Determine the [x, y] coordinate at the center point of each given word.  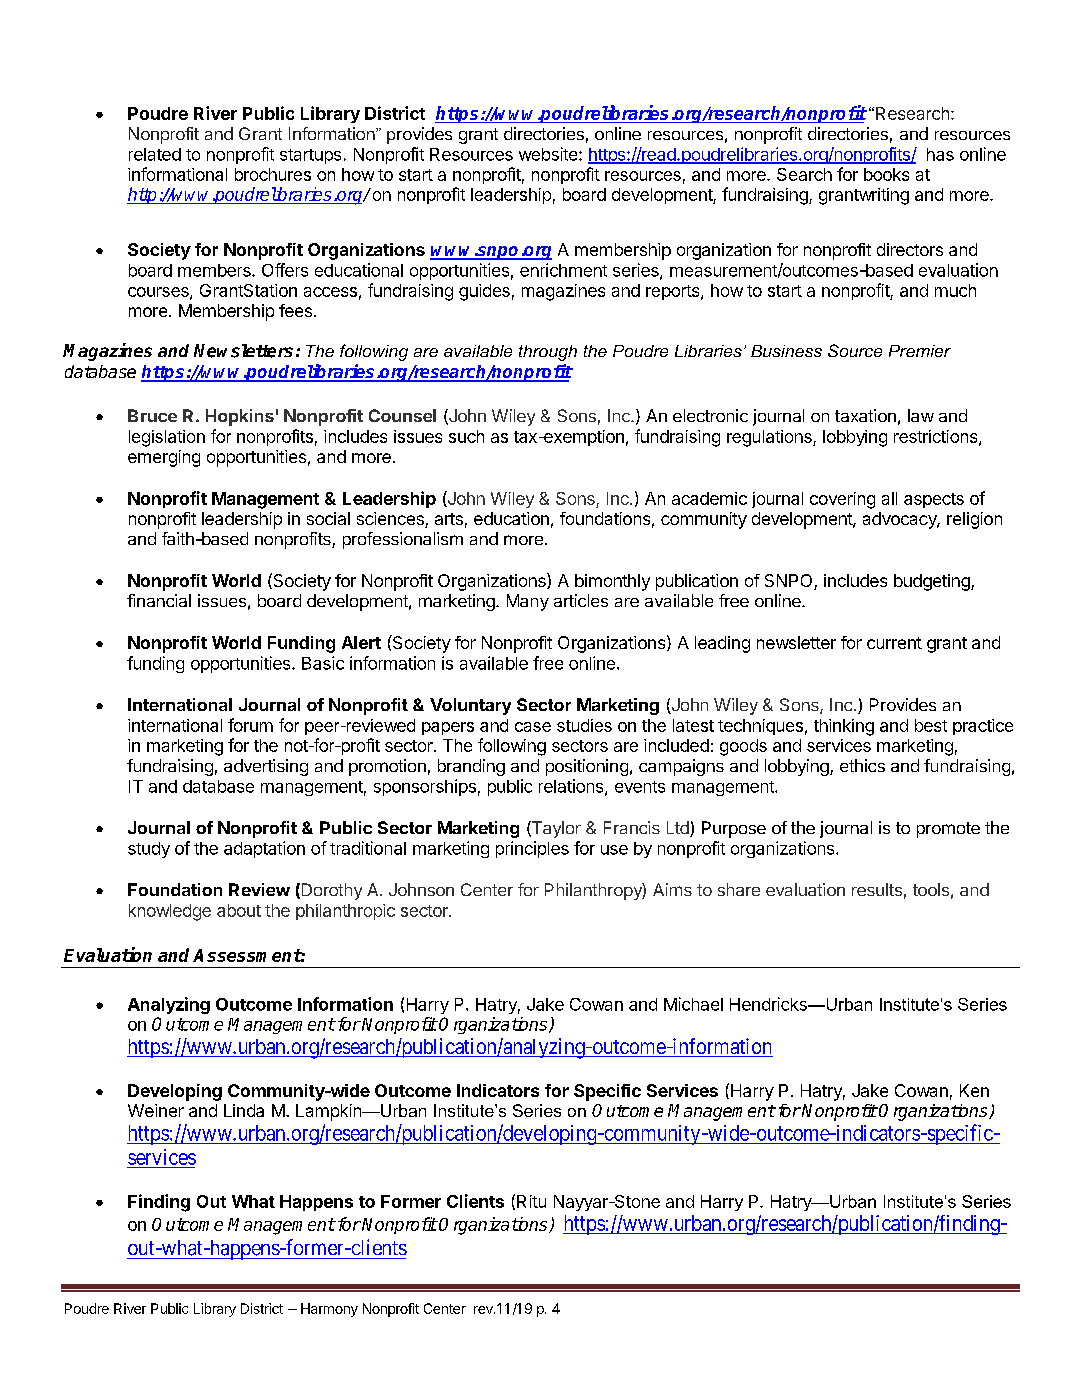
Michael [693, 1004]
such [466, 436]
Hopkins [240, 417]
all [889, 498]
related [155, 154]
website [549, 154]
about [239, 910]
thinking [844, 727]
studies [584, 725]
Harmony [329, 1310]
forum [250, 725]
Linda [244, 1110]
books [886, 174]
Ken [974, 1090]
